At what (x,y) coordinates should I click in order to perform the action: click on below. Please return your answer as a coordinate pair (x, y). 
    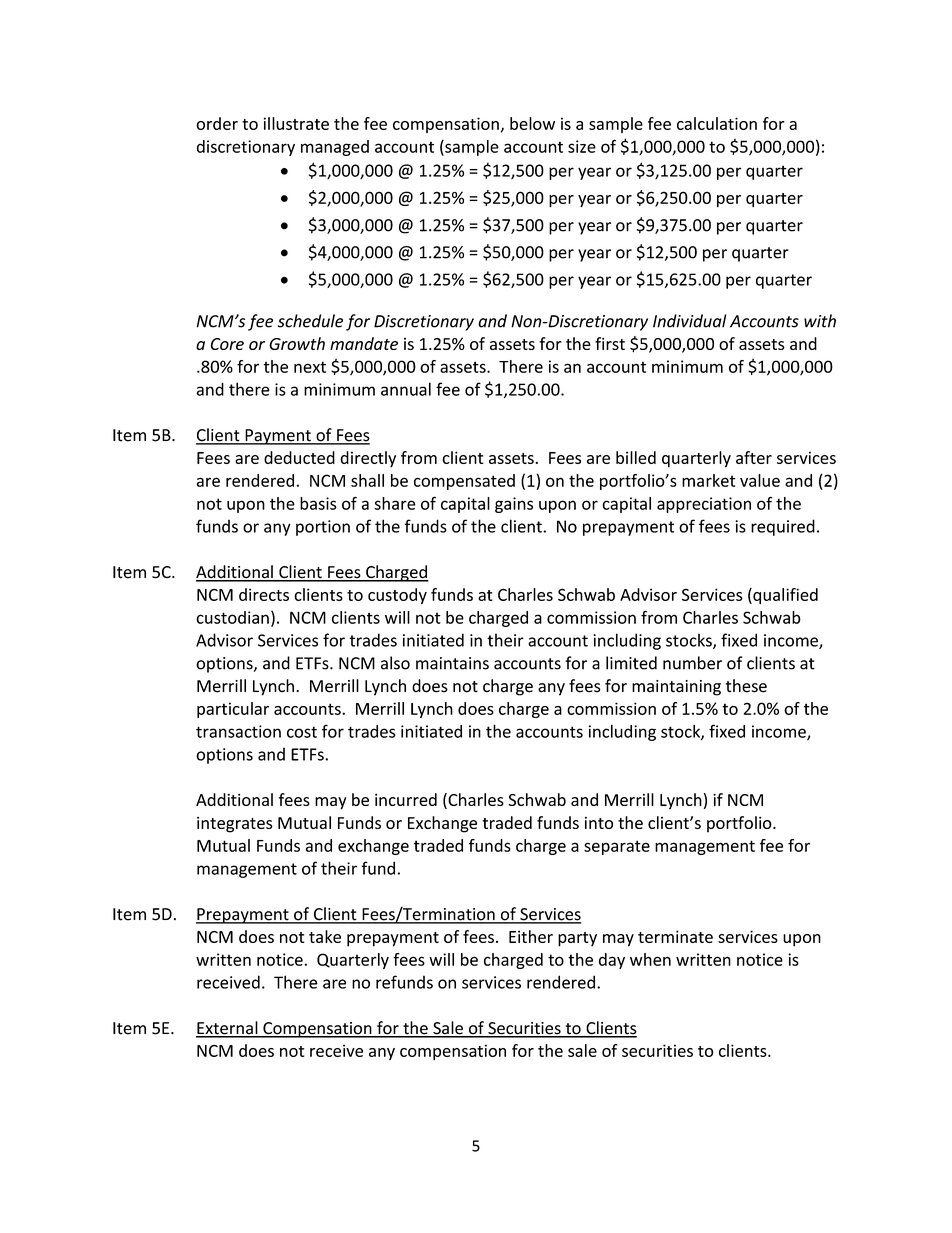
    Looking at the image, I should click on (532, 123).
